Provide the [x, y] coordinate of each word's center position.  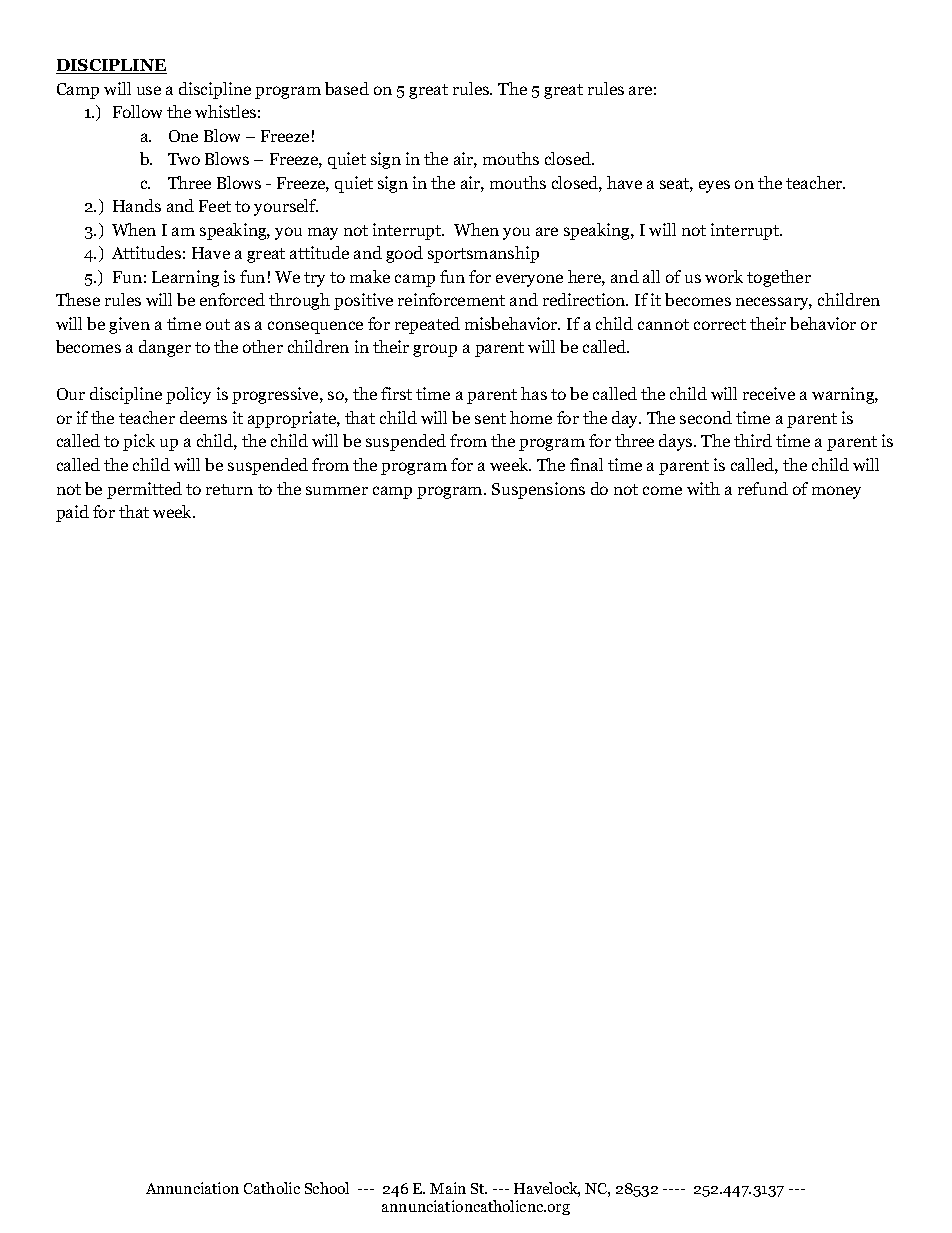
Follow [137, 111]
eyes [714, 186]
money [836, 492]
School [327, 1188]
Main [448, 1188]
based [347, 88]
